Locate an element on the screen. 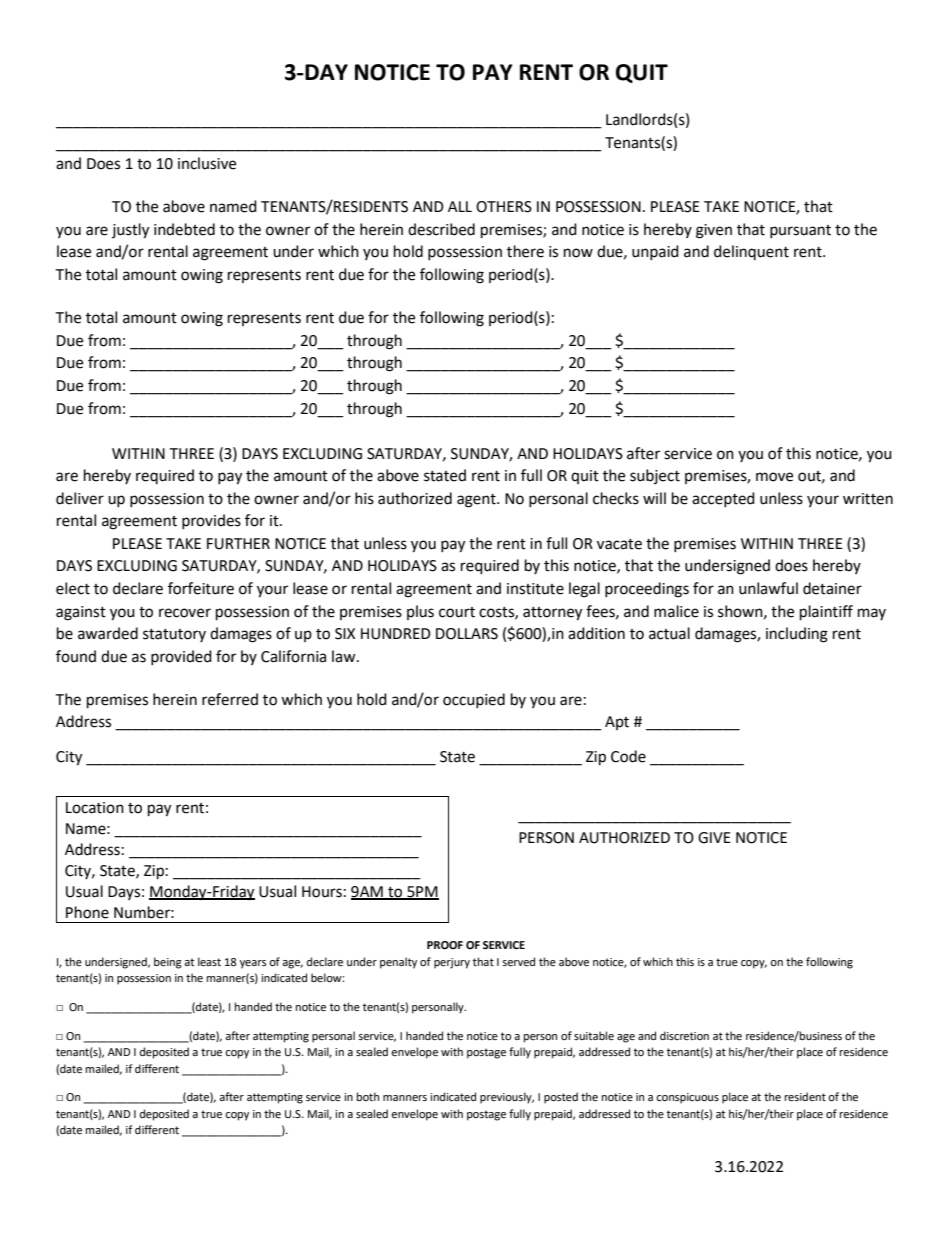 The image size is (952, 1233). posted is located at coordinates (561, 1098).
